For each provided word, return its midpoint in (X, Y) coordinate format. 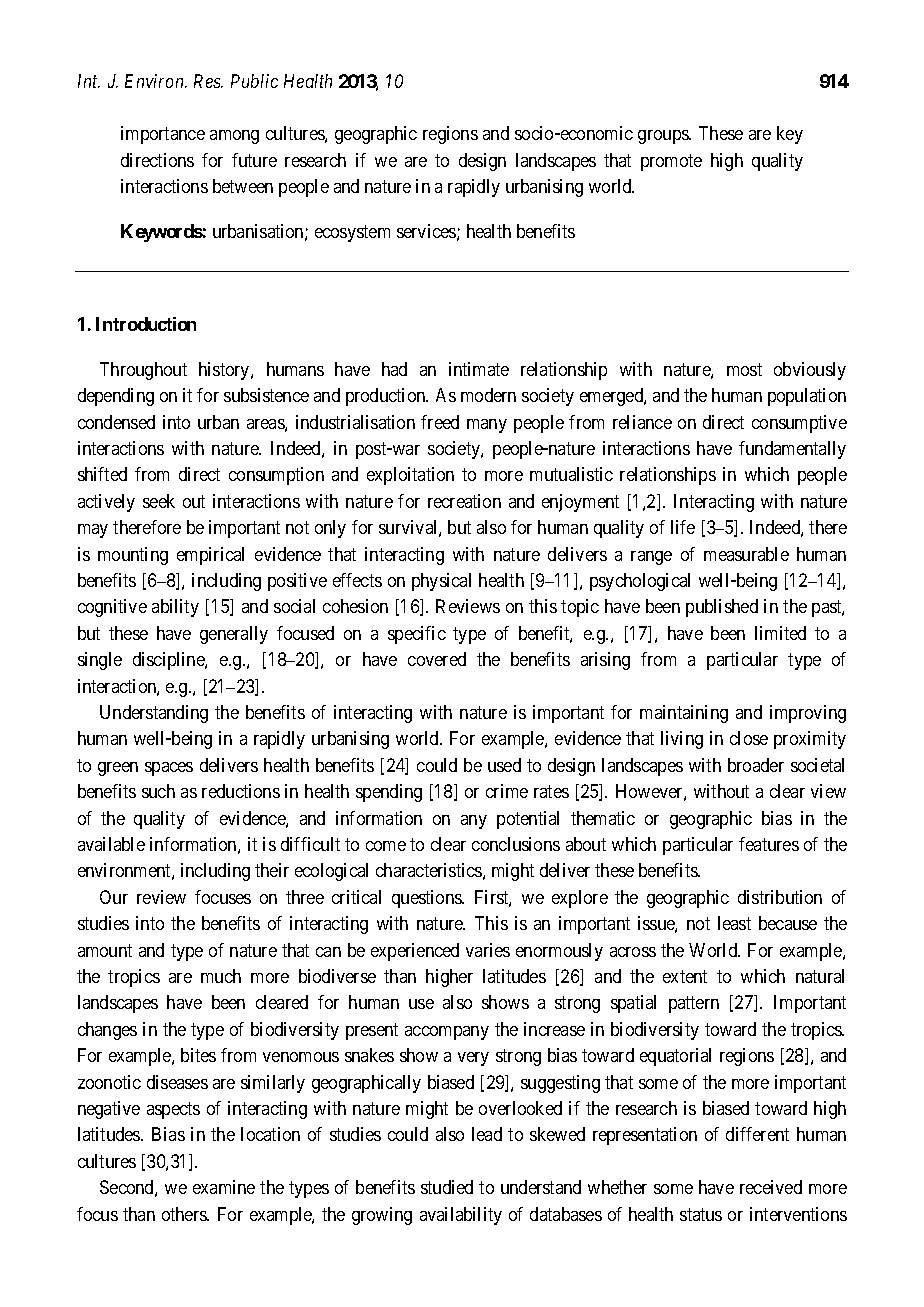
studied (447, 1187)
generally (234, 635)
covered (437, 659)
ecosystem (352, 234)
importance (163, 135)
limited (780, 633)
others (185, 1214)
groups (664, 137)
